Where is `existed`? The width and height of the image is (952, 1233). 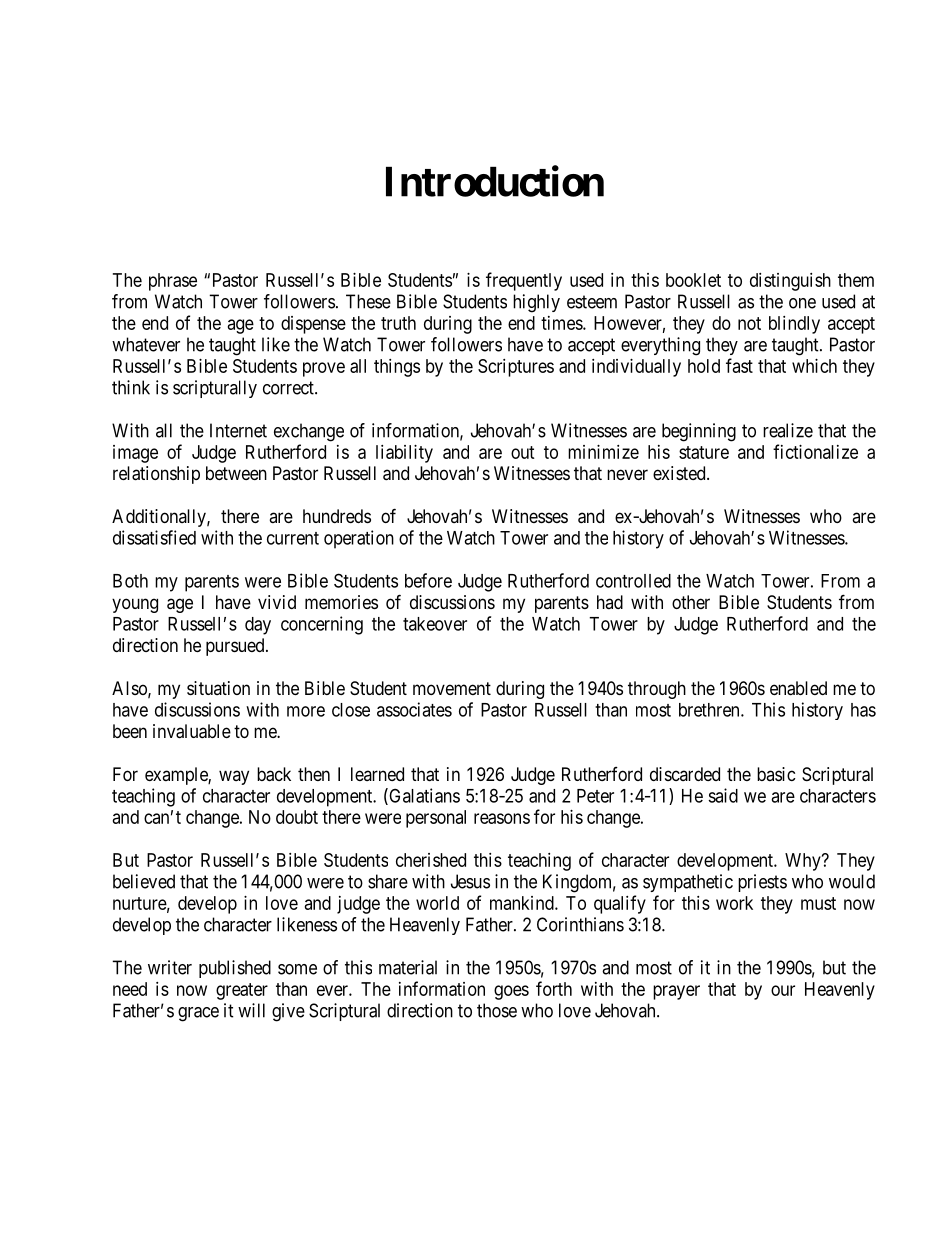
existed is located at coordinates (680, 473).
